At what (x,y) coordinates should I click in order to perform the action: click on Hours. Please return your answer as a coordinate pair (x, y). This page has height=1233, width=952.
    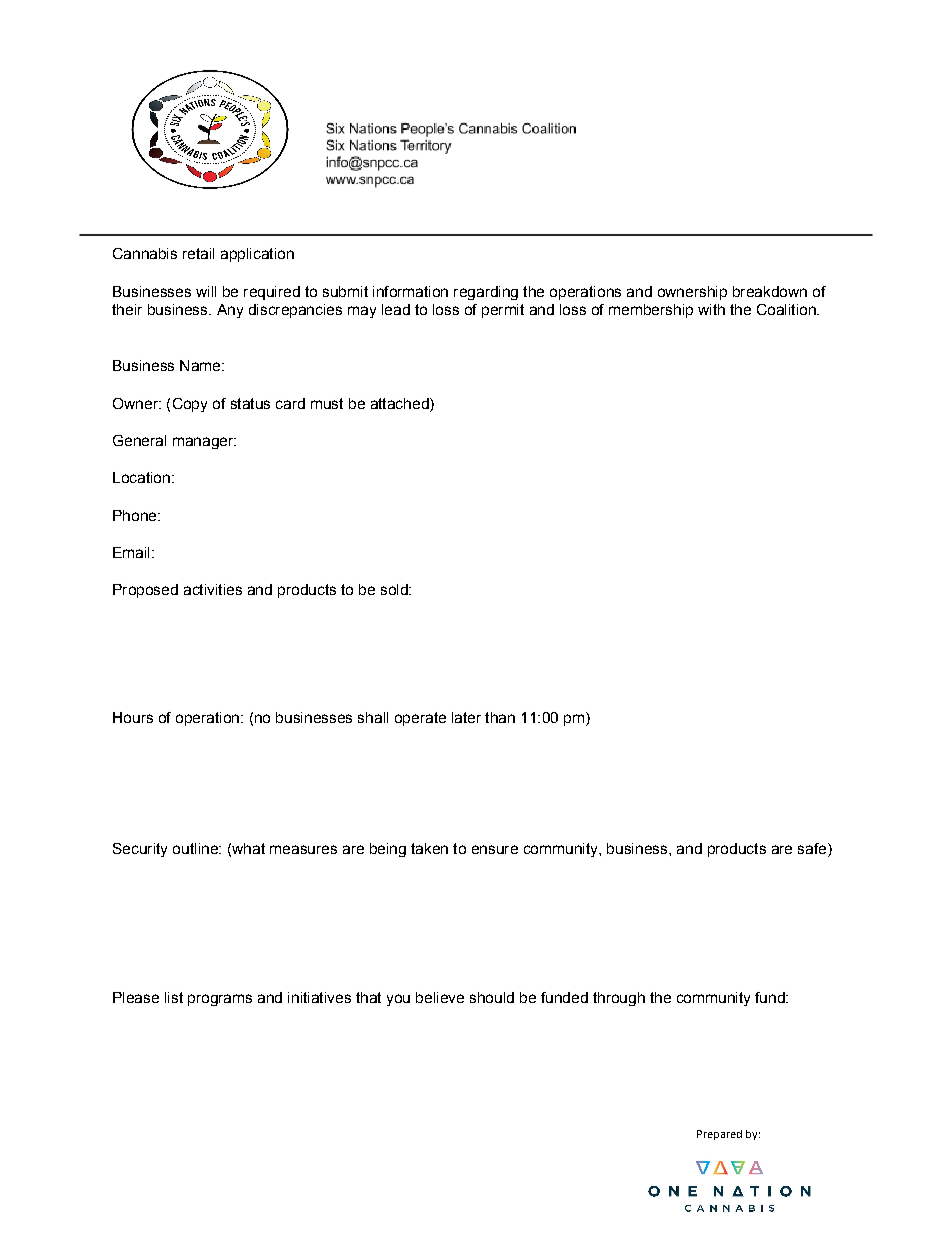
    Looking at the image, I should click on (133, 717).
